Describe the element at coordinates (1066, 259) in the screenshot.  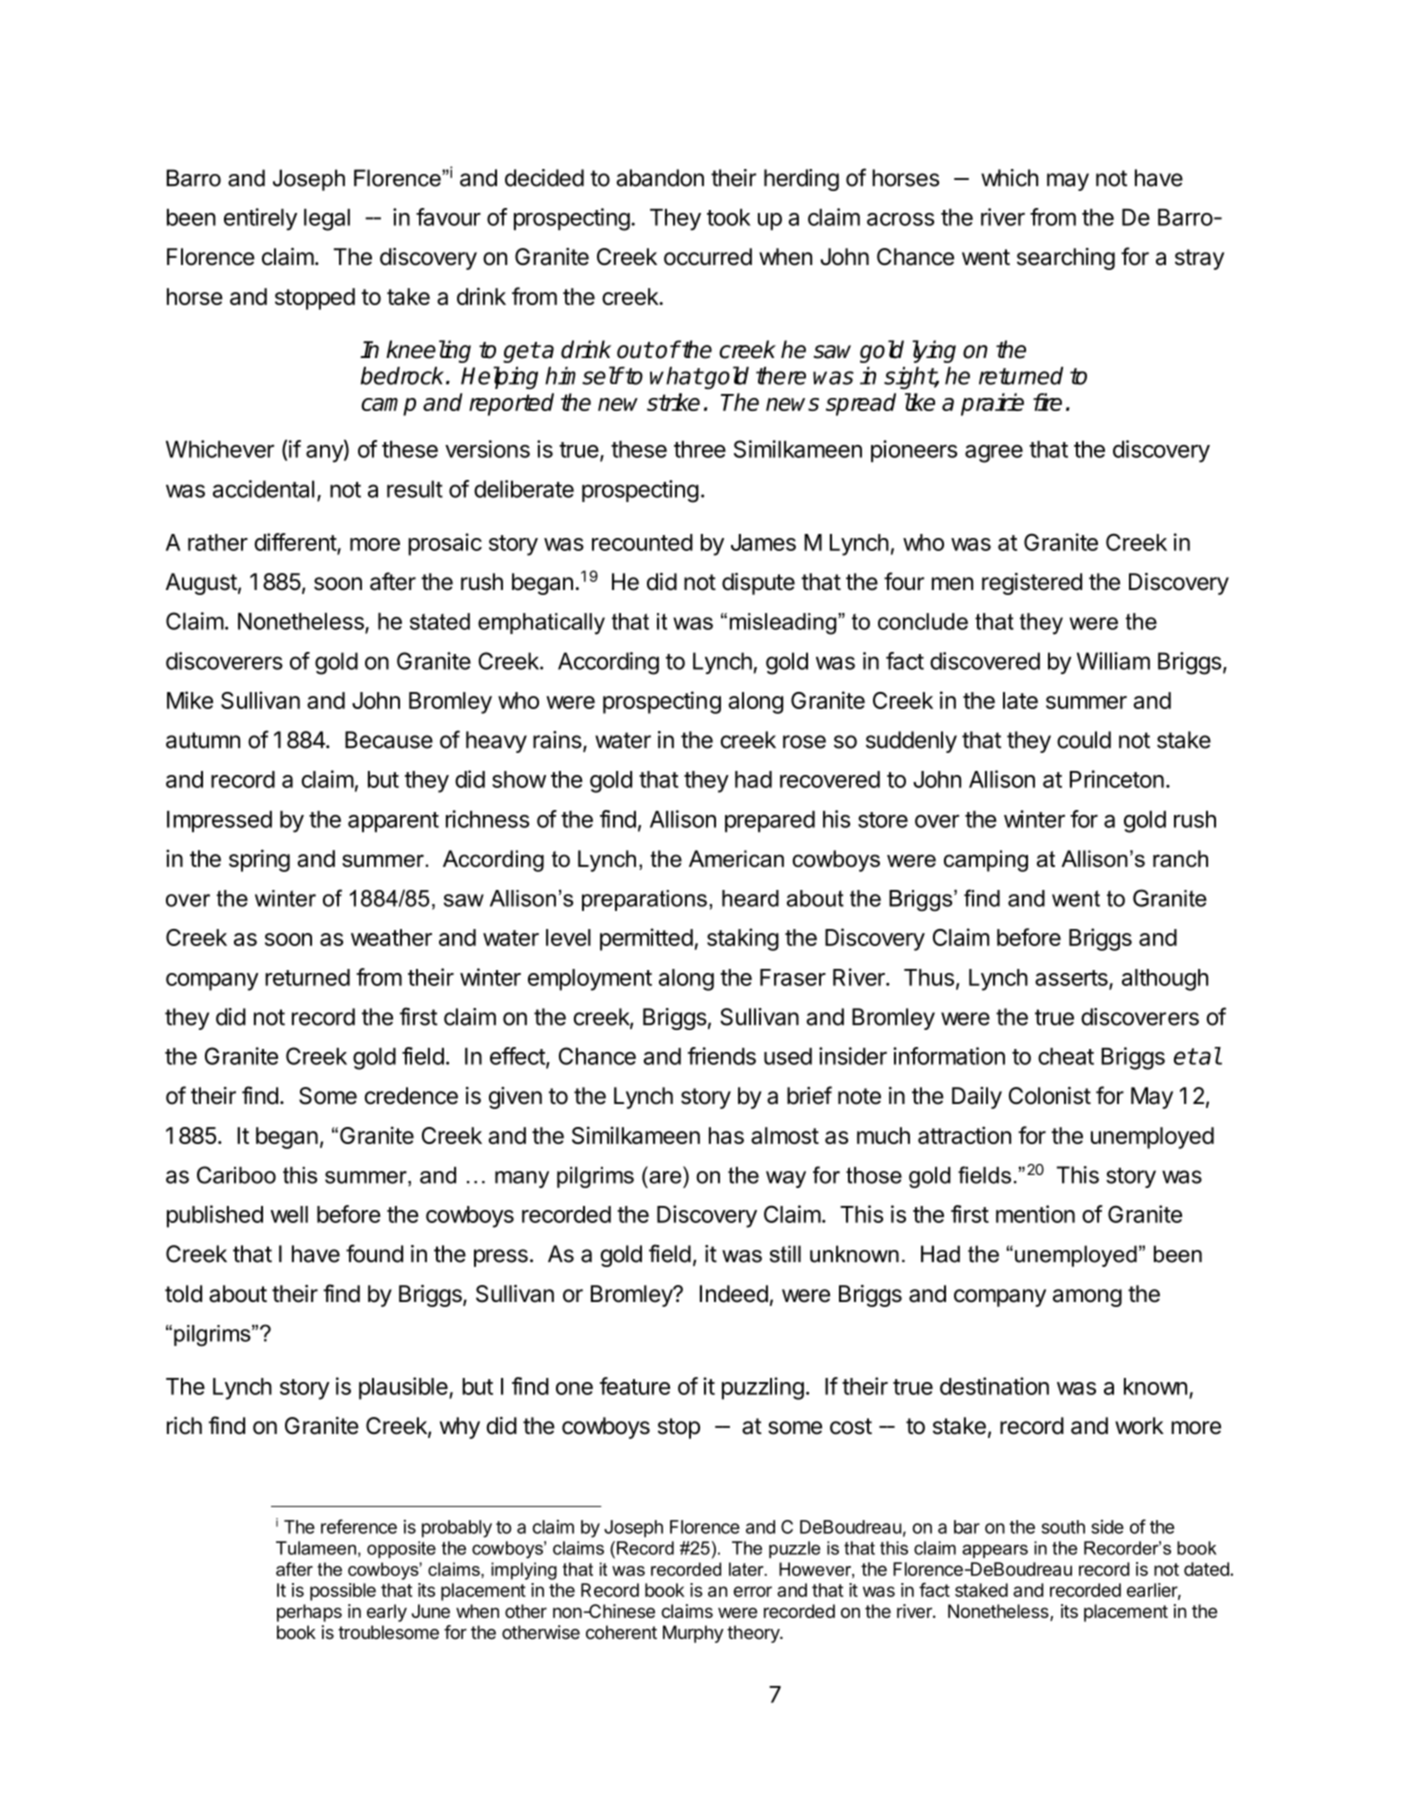
I see `searching` at that location.
